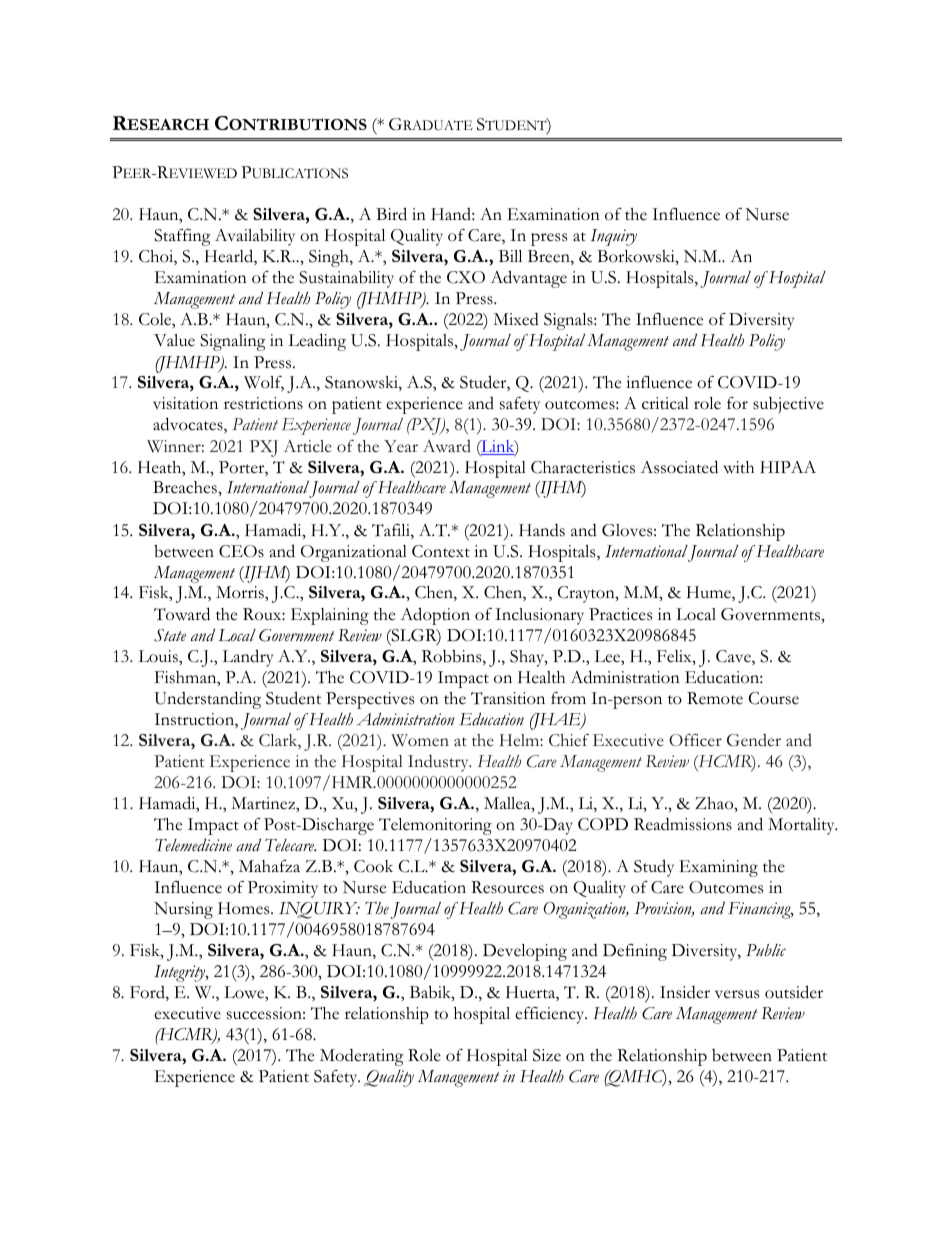 This document has height=1233, width=952. What do you see at coordinates (186, 487) in the document?
I see `Breaches` at bounding box center [186, 487].
